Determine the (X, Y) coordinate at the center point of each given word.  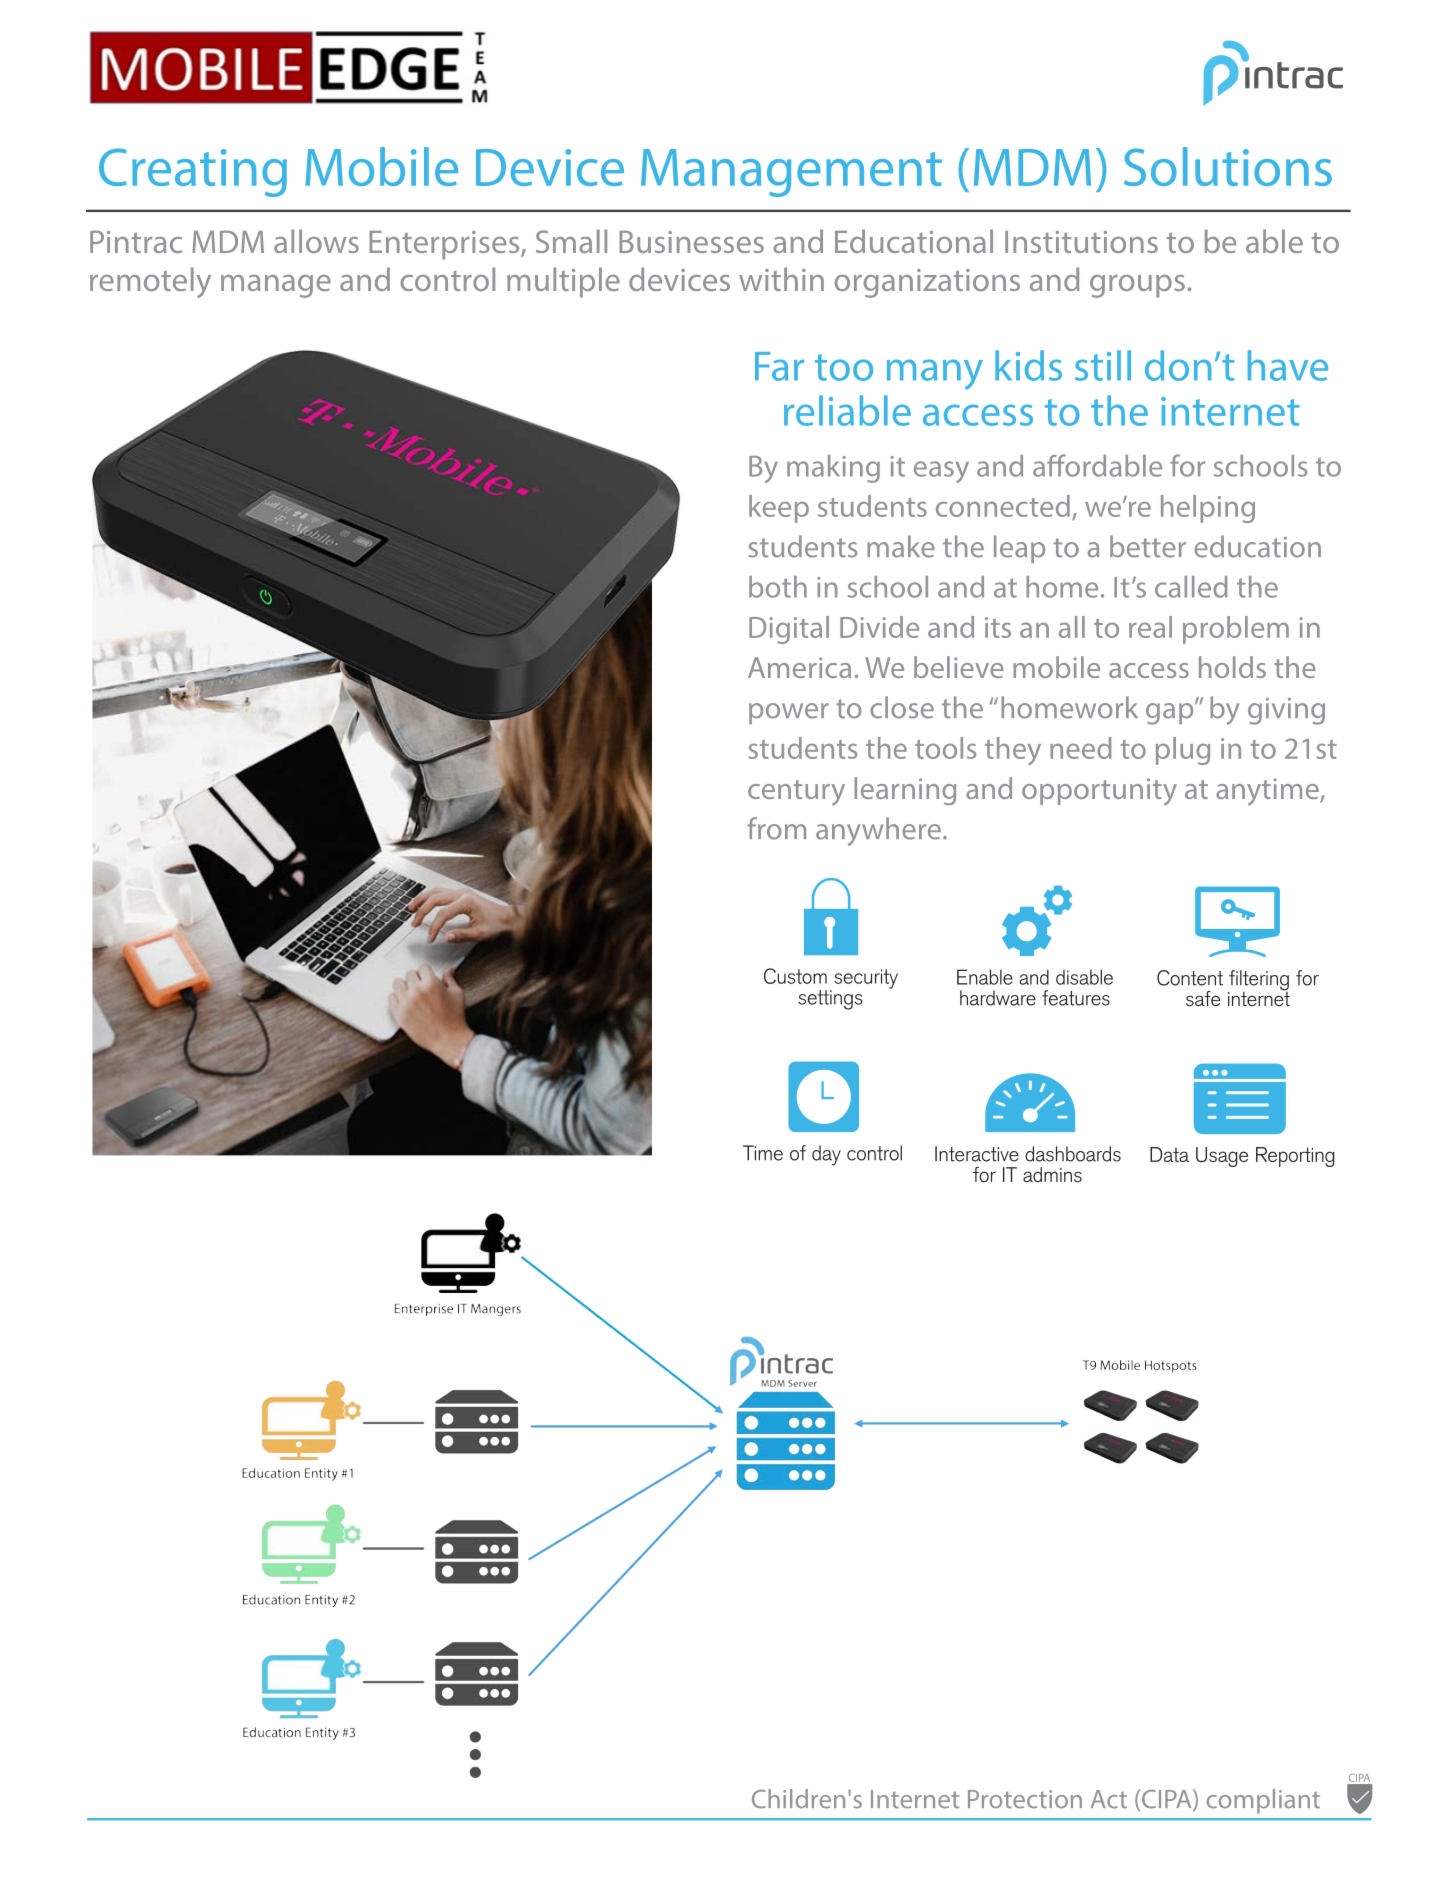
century (796, 793)
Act (1109, 1799)
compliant (1263, 1801)
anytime (1268, 792)
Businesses (691, 241)
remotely (150, 282)
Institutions (1081, 242)
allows (316, 241)
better (1148, 546)
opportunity (1099, 792)
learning (905, 791)
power (789, 713)
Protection (1025, 1799)
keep (779, 509)
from (776, 828)
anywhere (878, 831)
